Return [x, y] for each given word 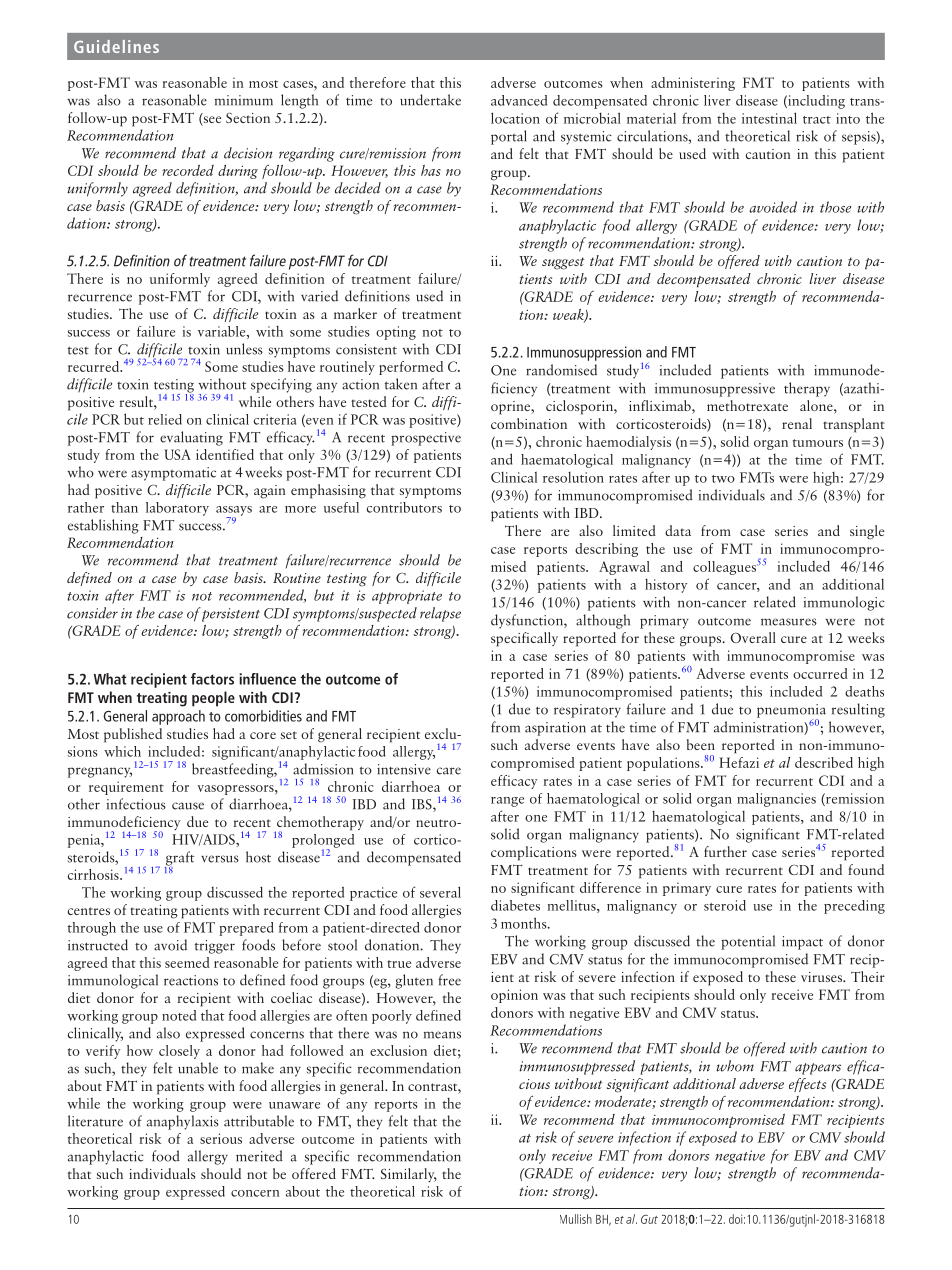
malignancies [776, 800]
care [449, 771]
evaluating [191, 438]
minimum [244, 100]
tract [817, 120]
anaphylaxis [183, 1122]
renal [797, 423]
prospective [426, 439]
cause [188, 806]
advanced [519, 100]
